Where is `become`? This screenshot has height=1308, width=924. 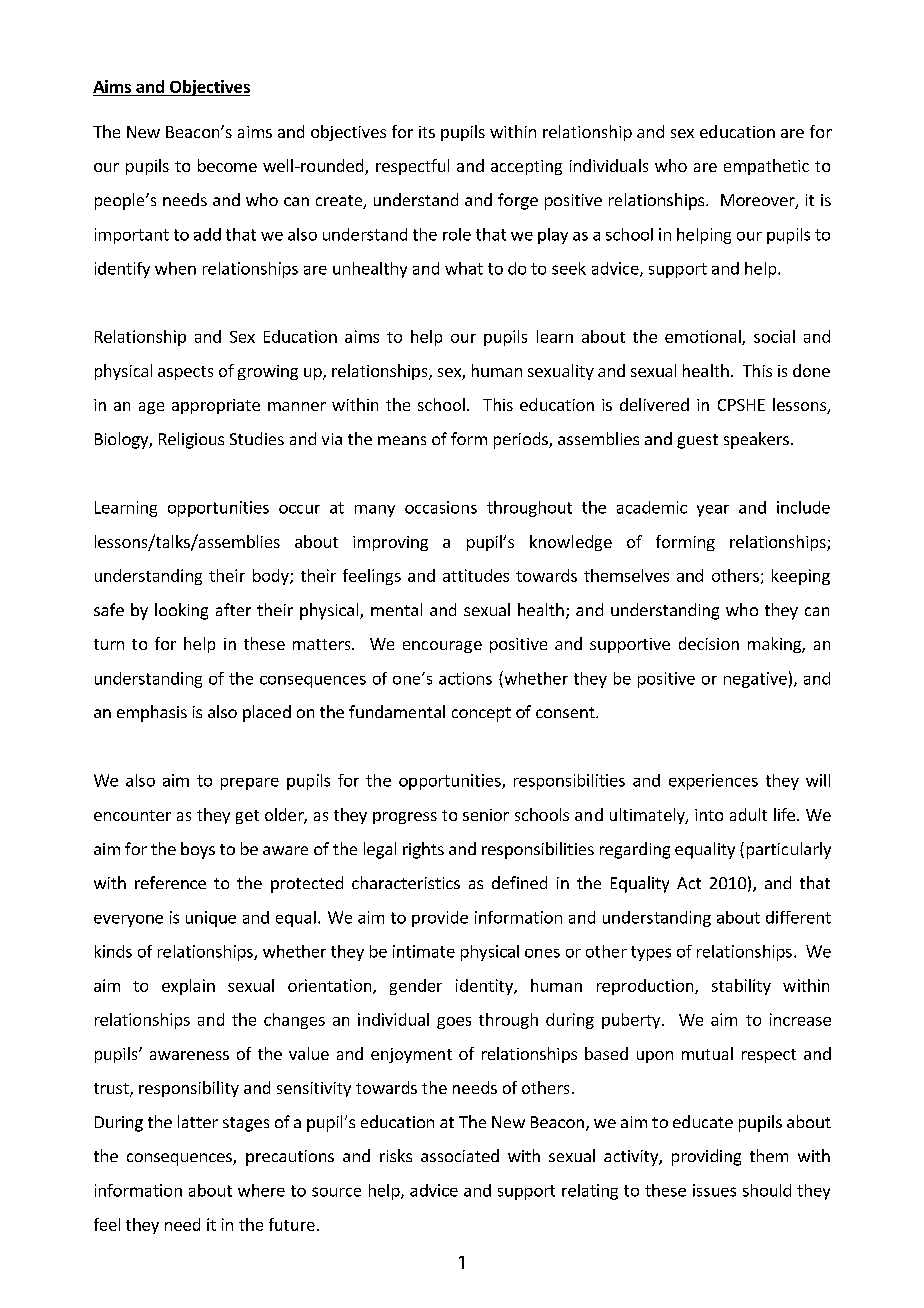 become is located at coordinates (227, 165).
